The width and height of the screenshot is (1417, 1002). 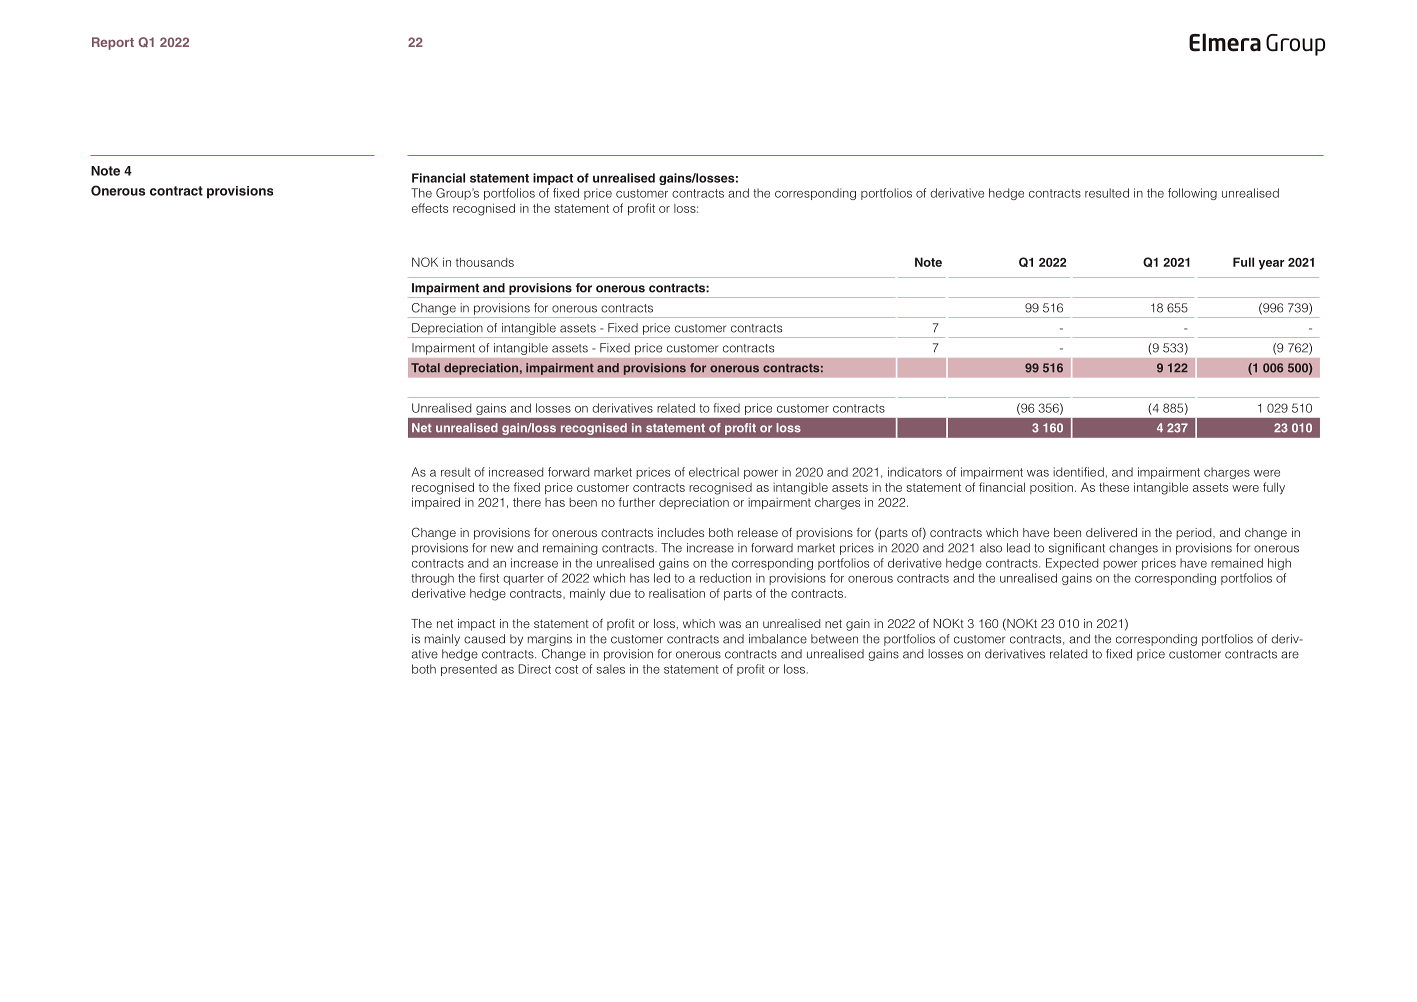 I want to click on year, so click(x=1271, y=265).
